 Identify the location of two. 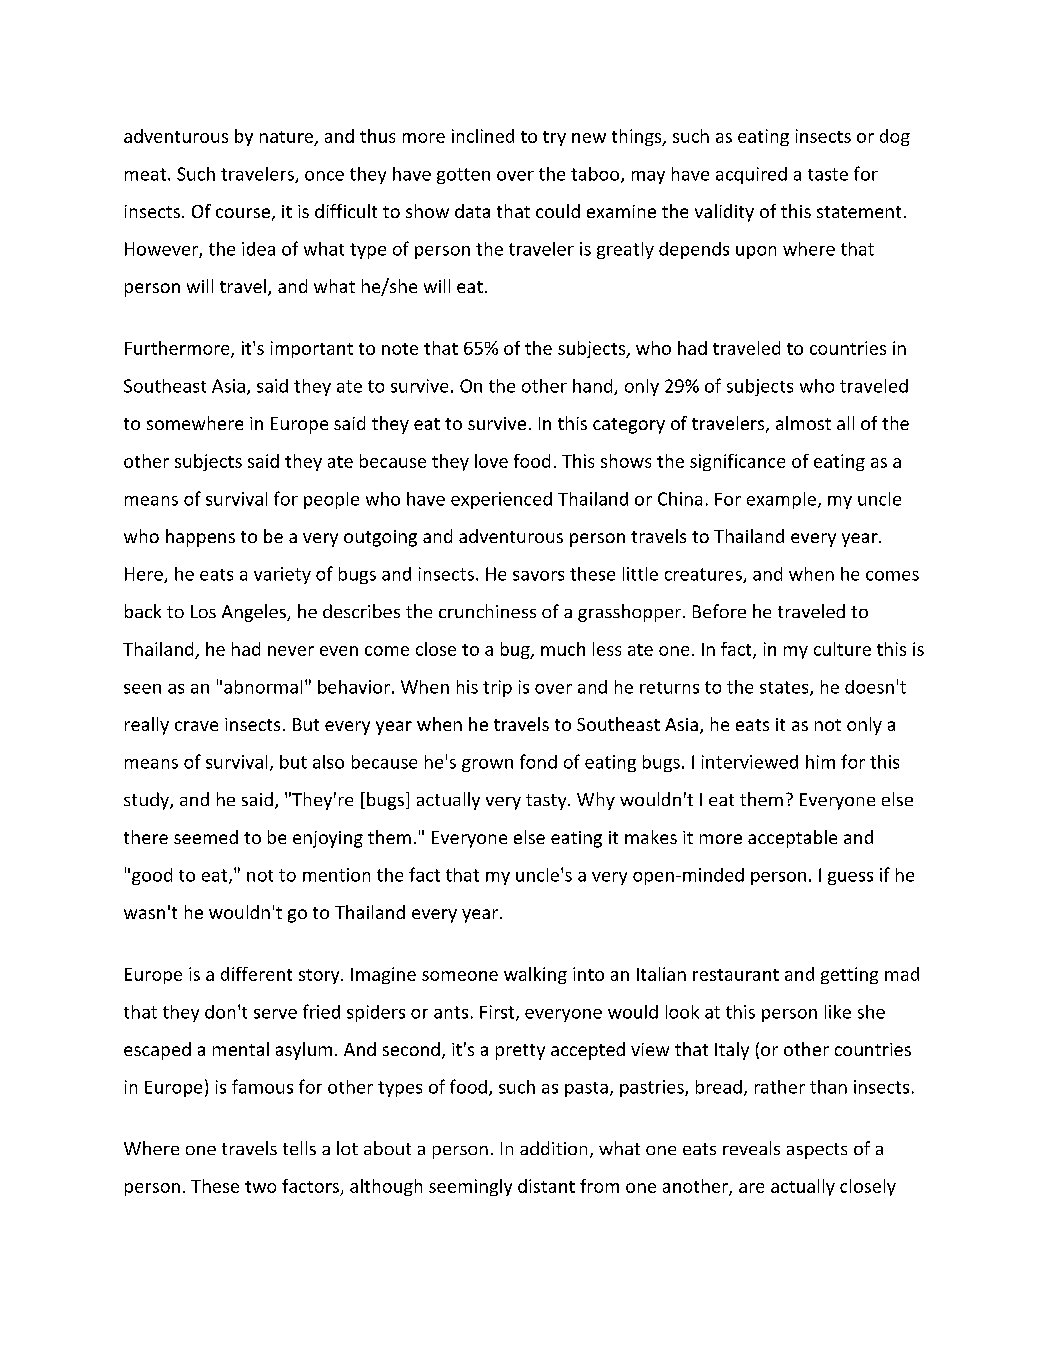
(260, 1187).
